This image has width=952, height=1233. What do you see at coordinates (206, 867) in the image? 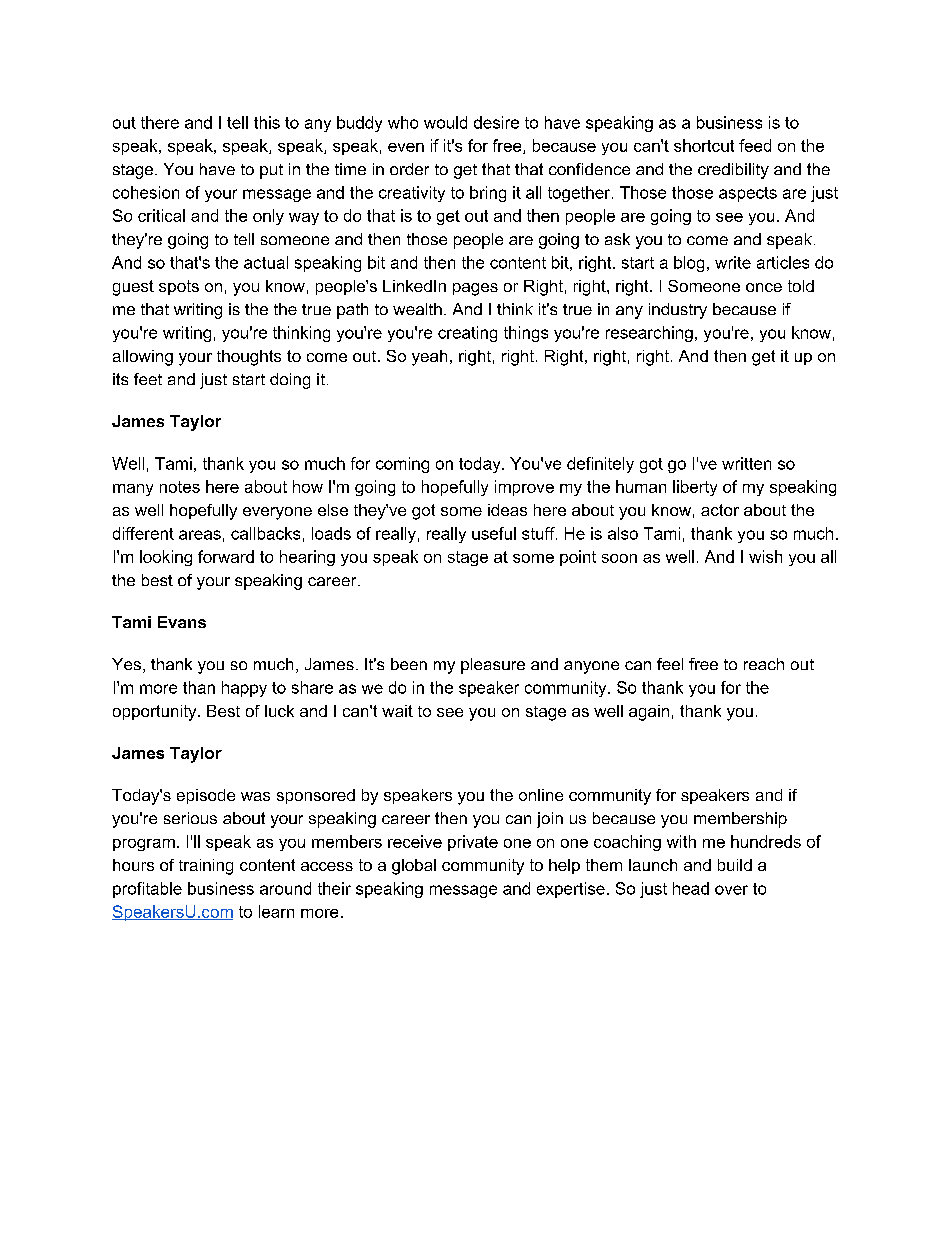
I see `training` at bounding box center [206, 867].
